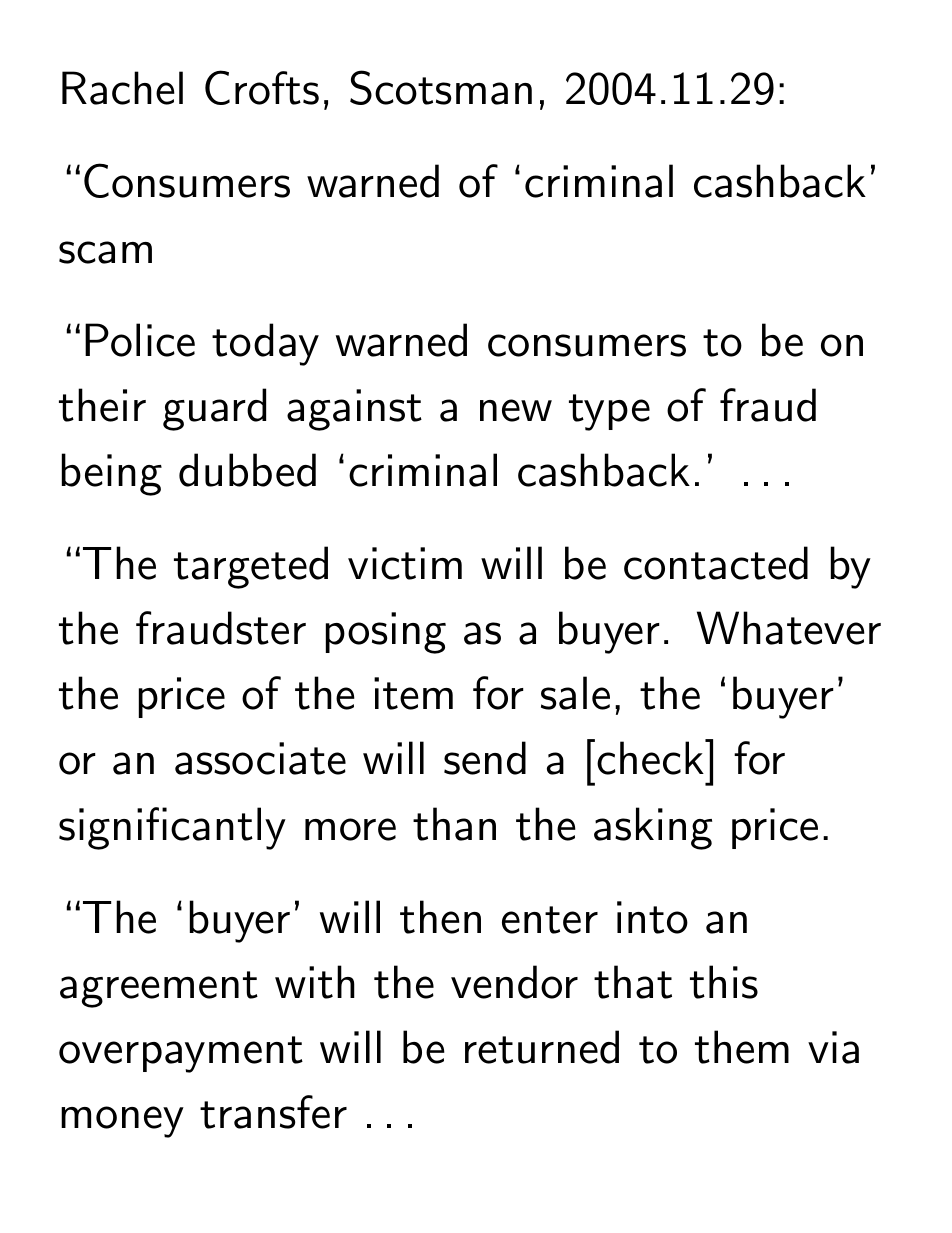  Describe the element at coordinates (742, 1047) in the screenshot. I see `them` at that location.
